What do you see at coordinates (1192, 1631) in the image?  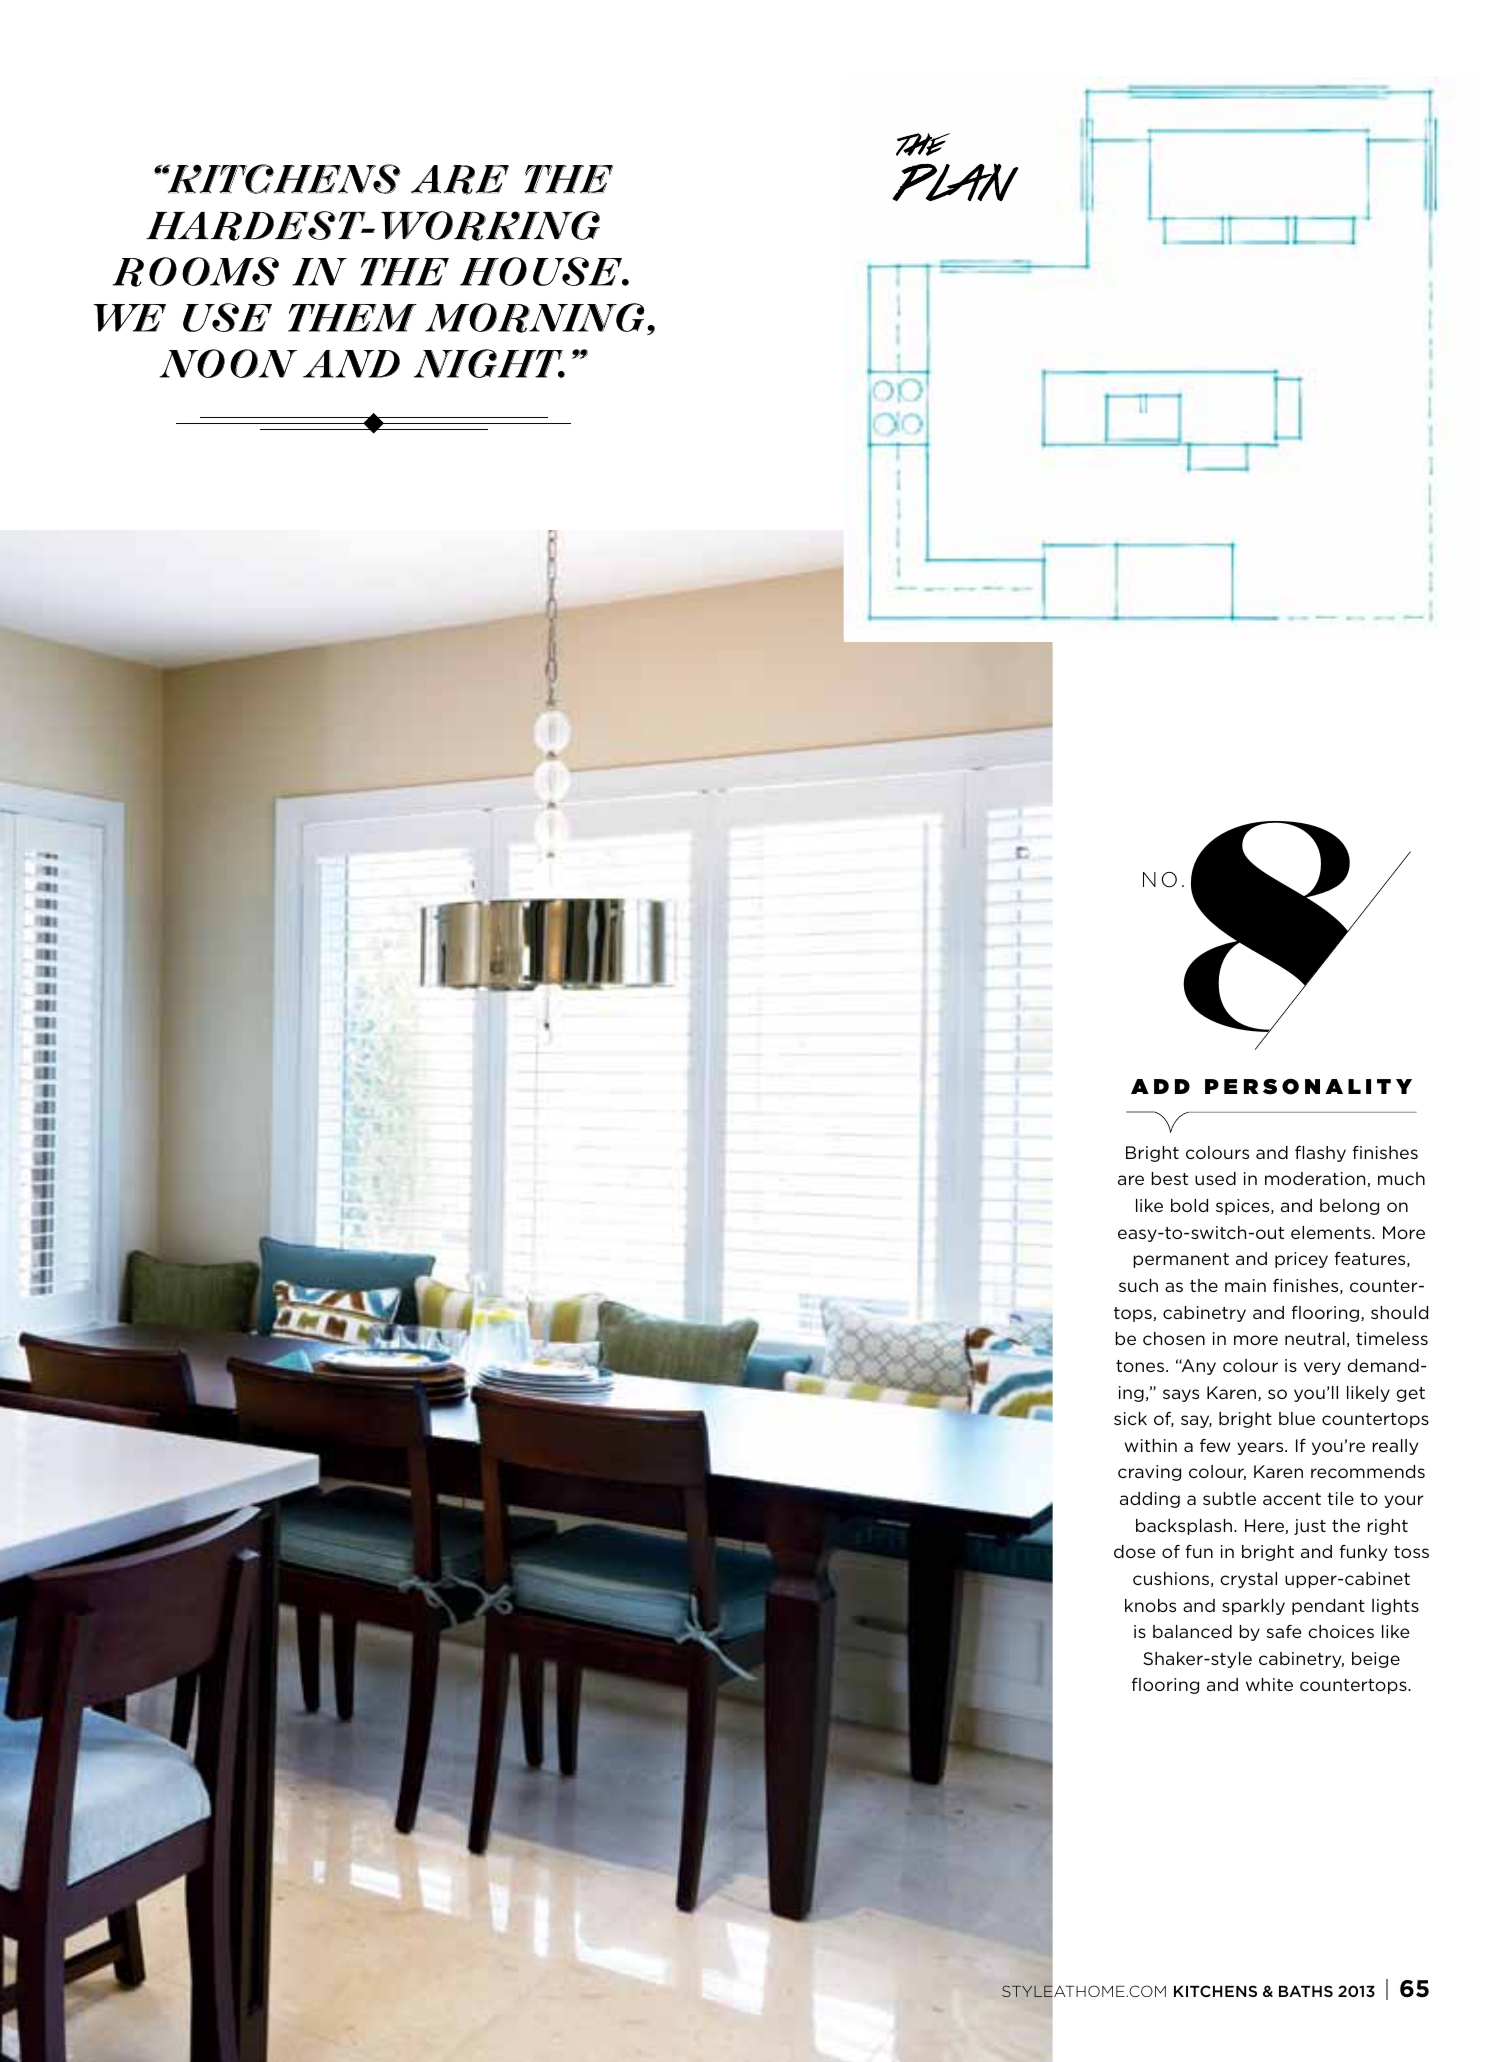 I see `balanced` at bounding box center [1192, 1631].
